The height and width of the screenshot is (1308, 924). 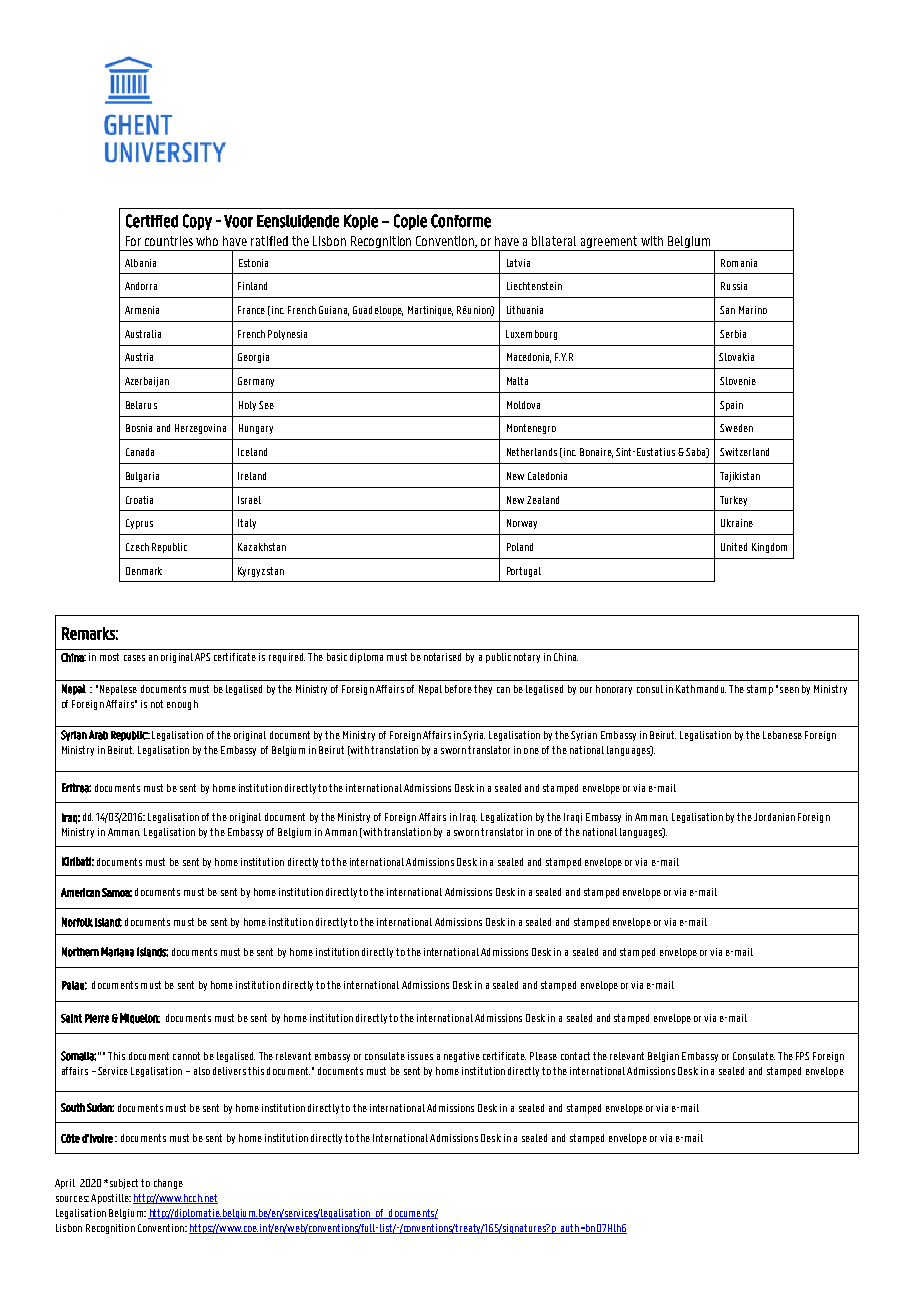 I want to click on Mariana, so click(x=117, y=952).
